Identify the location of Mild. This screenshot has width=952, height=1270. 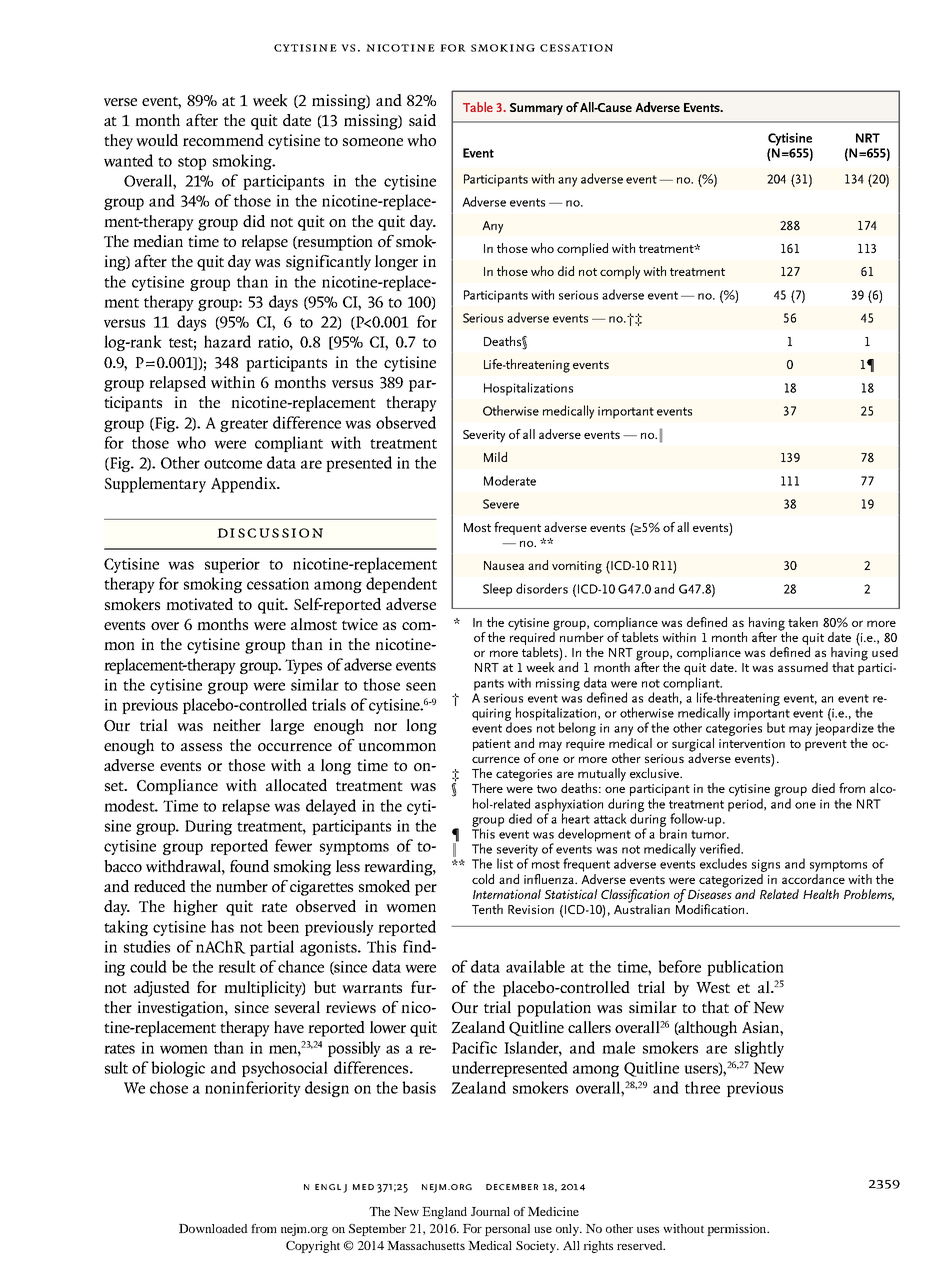
(495, 457).
